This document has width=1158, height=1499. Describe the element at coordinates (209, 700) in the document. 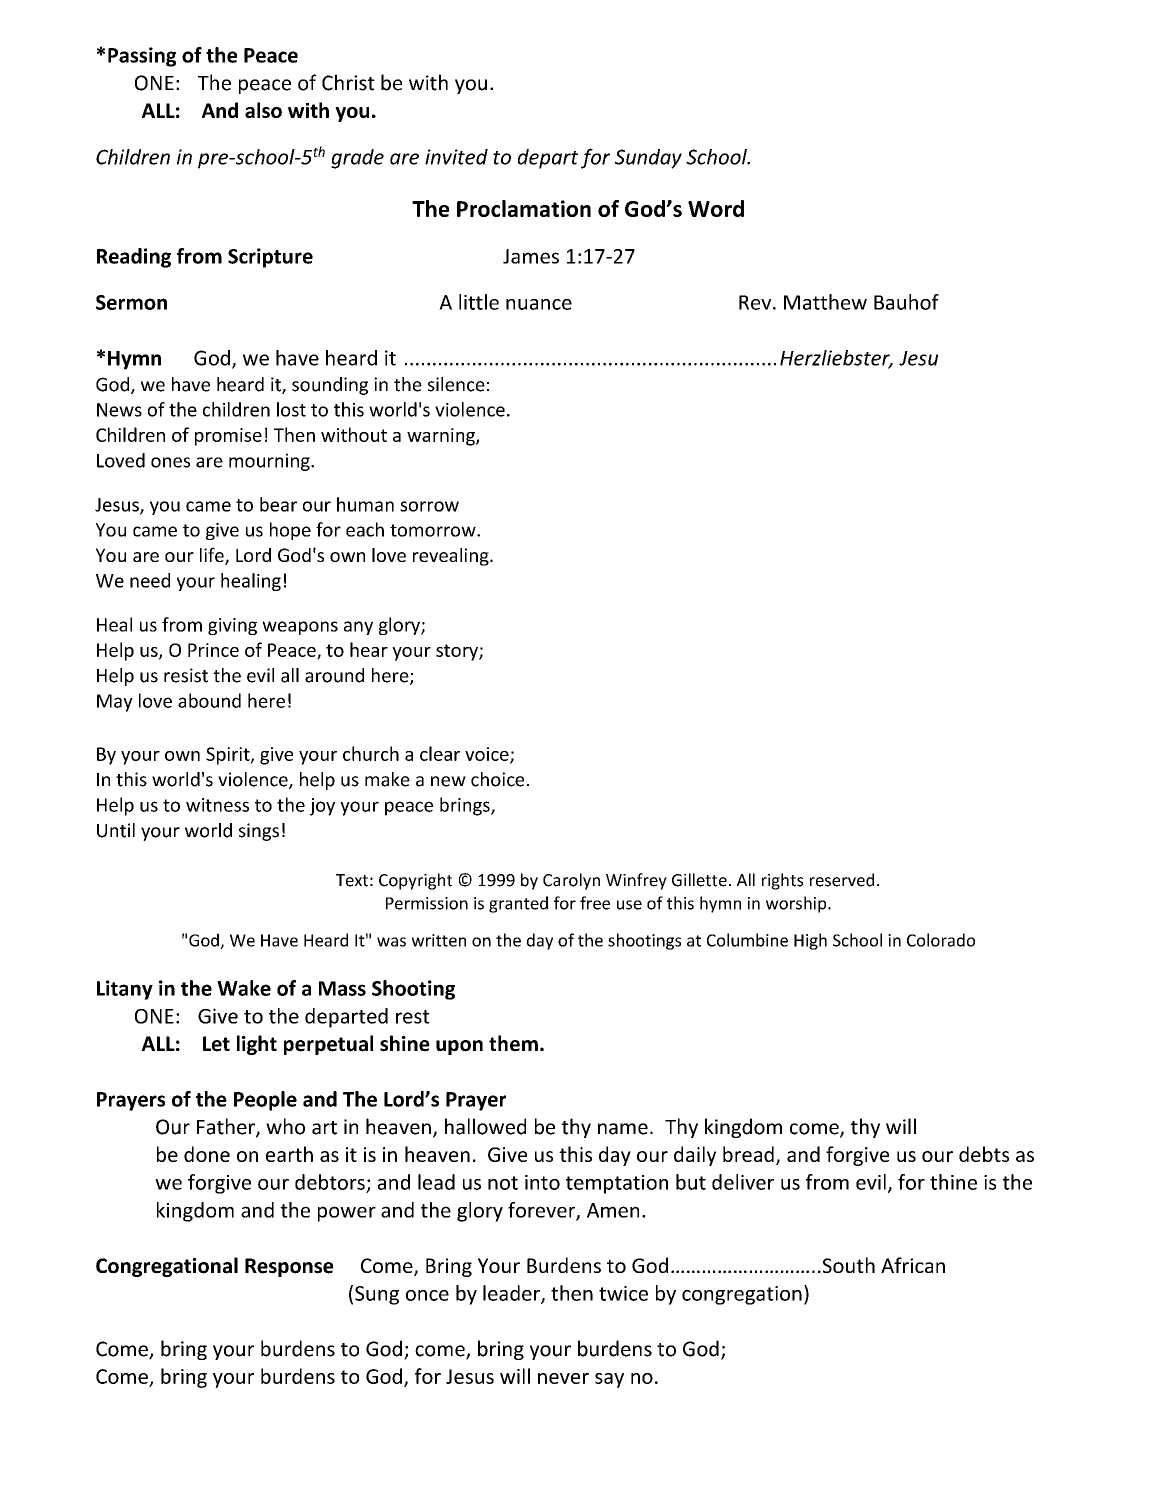

I see `abound` at that location.
